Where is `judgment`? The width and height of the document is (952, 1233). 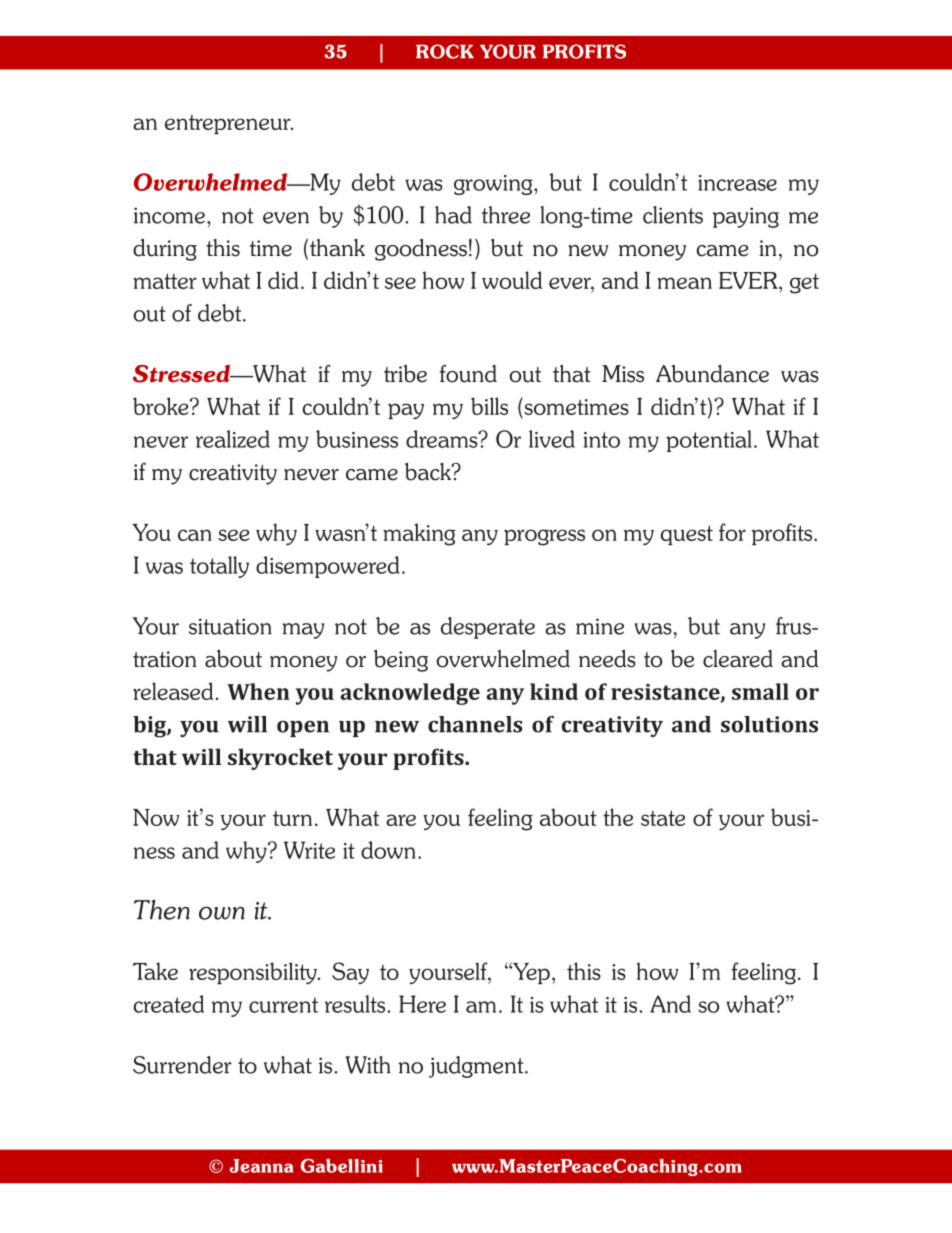
judgment is located at coordinates (477, 1067).
